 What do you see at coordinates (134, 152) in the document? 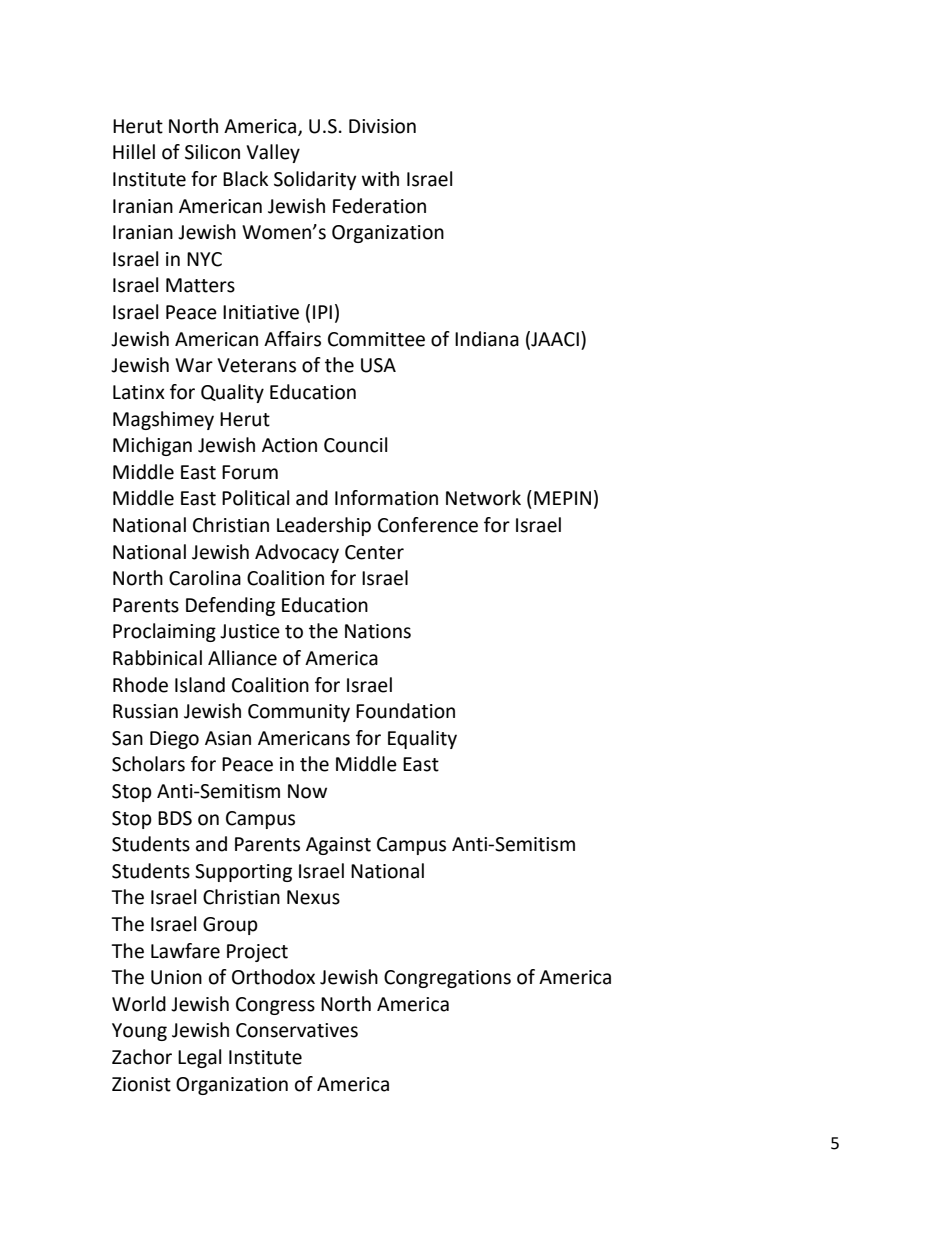
I see `Hillel` at bounding box center [134, 152].
